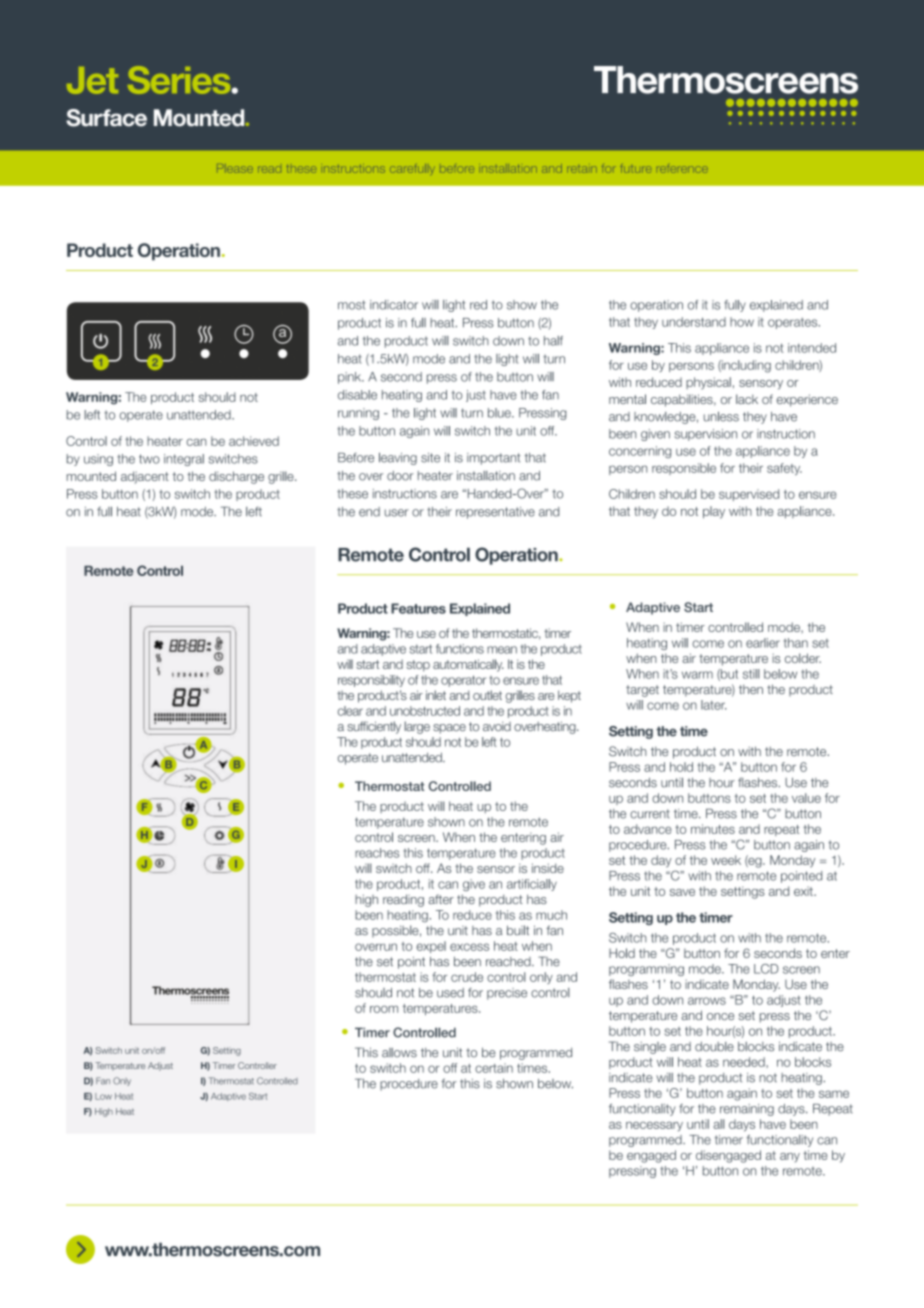  I want to click on retain, so click(582, 169).
